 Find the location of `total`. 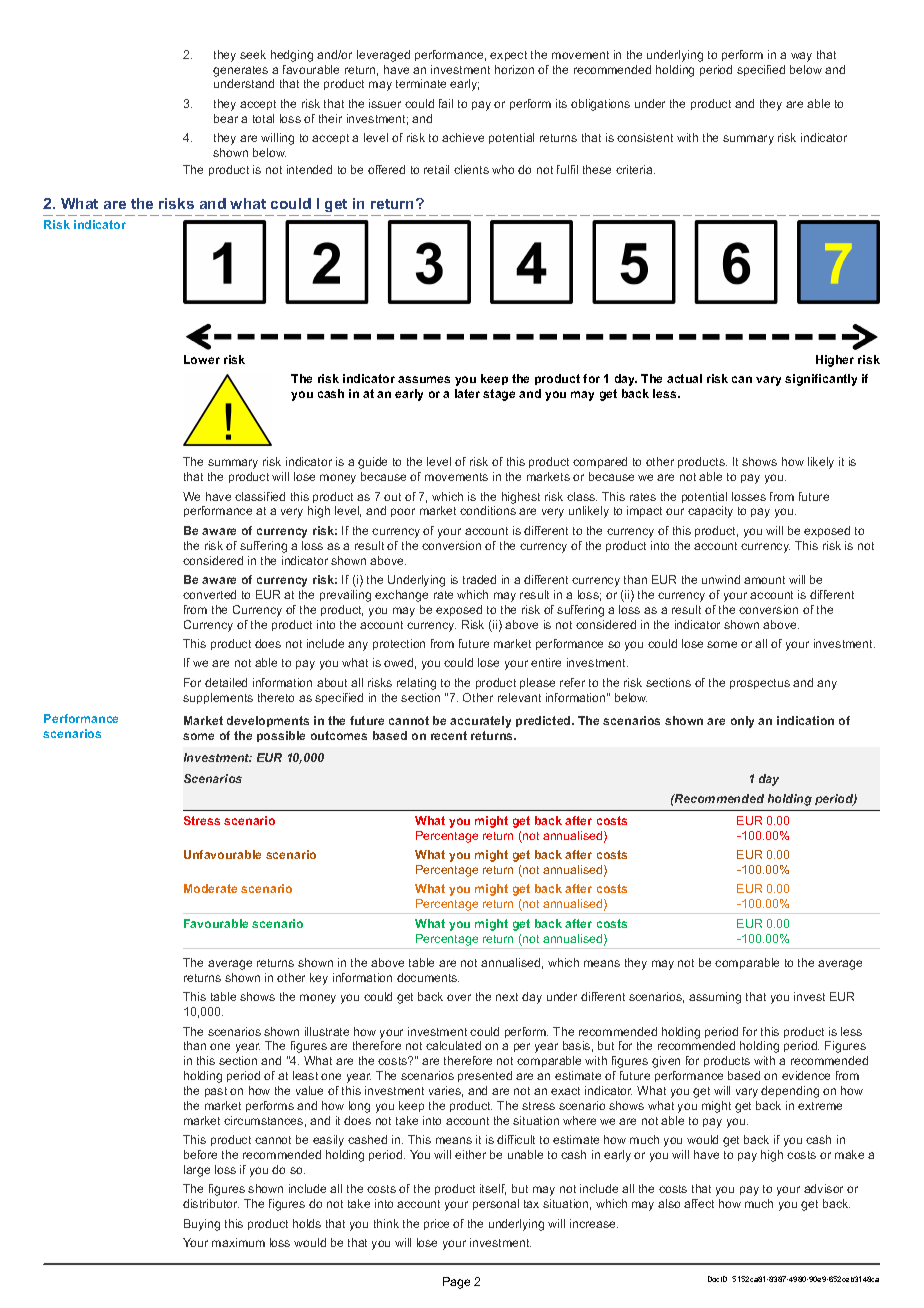

total is located at coordinates (263, 118).
